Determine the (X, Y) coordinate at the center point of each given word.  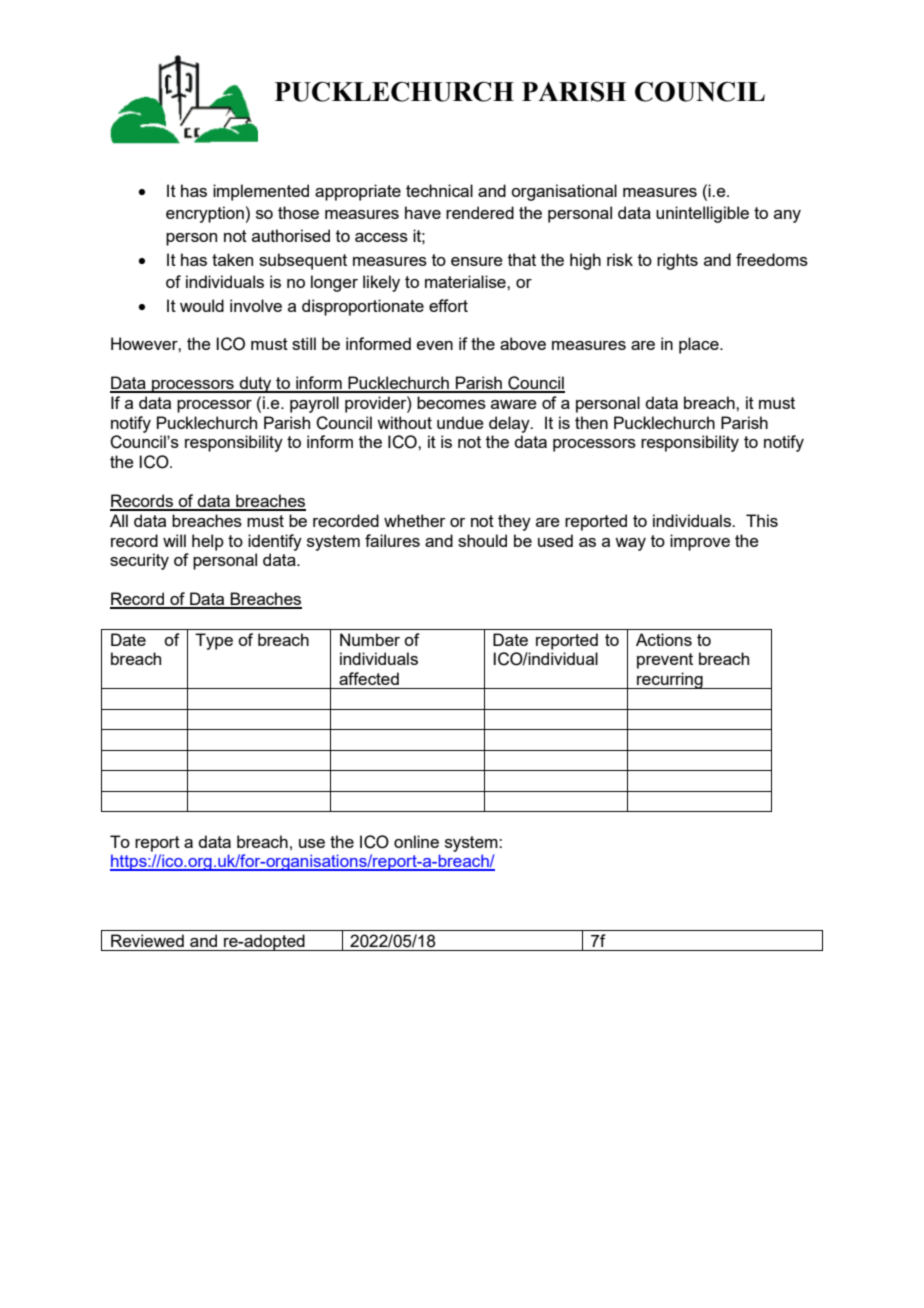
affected (369, 678)
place (700, 345)
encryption (205, 214)
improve (700, 542)
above (523, 343)
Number (370, 639)
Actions (664, 639)
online (416, 841)
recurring (670, 680)
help (208, 542)
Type (214, 641)
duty (255, 384)
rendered (480, 212)
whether (415, 520)
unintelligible (702, 214)
